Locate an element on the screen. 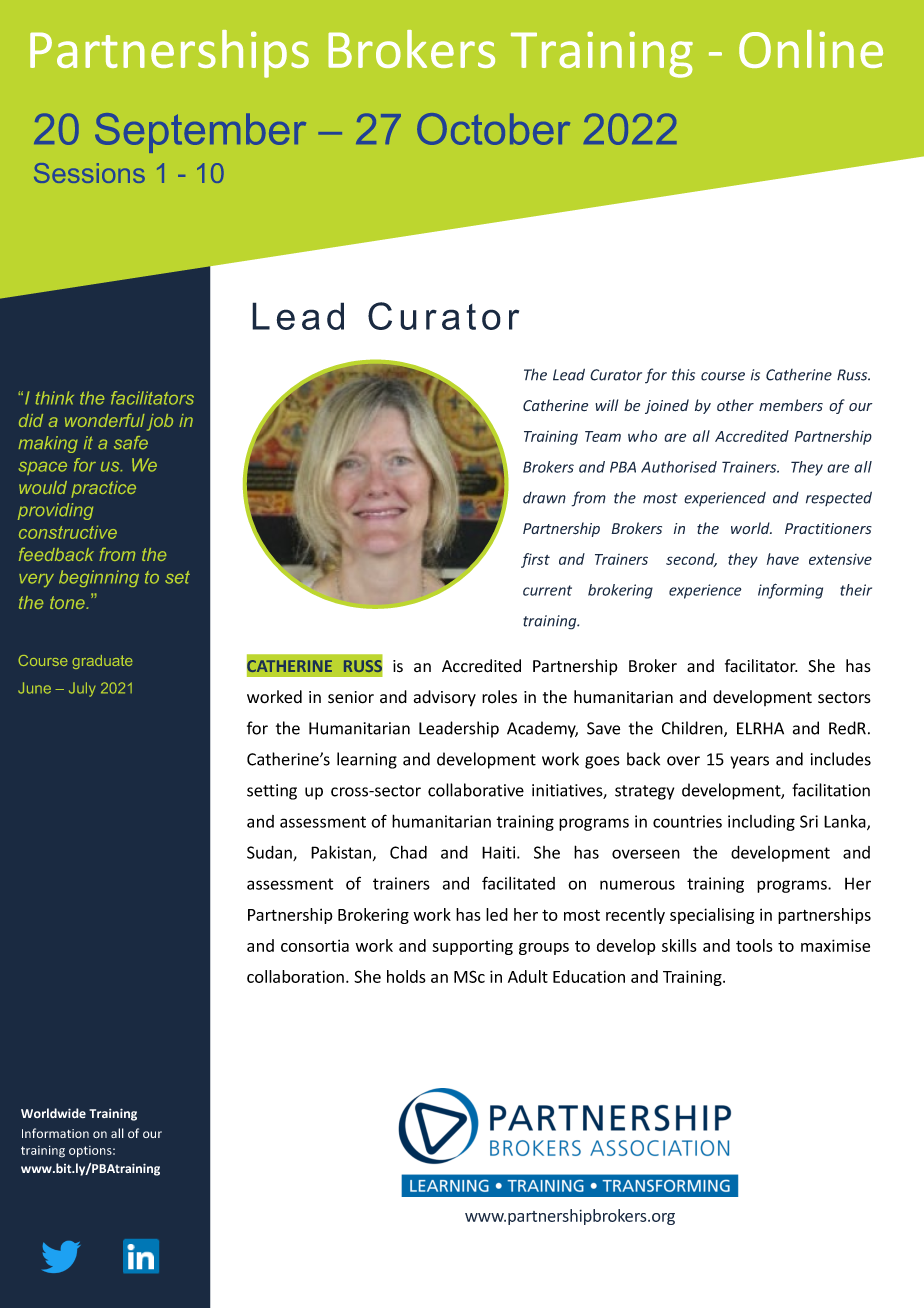 The image size is (924, 1308). Children is located at coordinates (693, 729).
